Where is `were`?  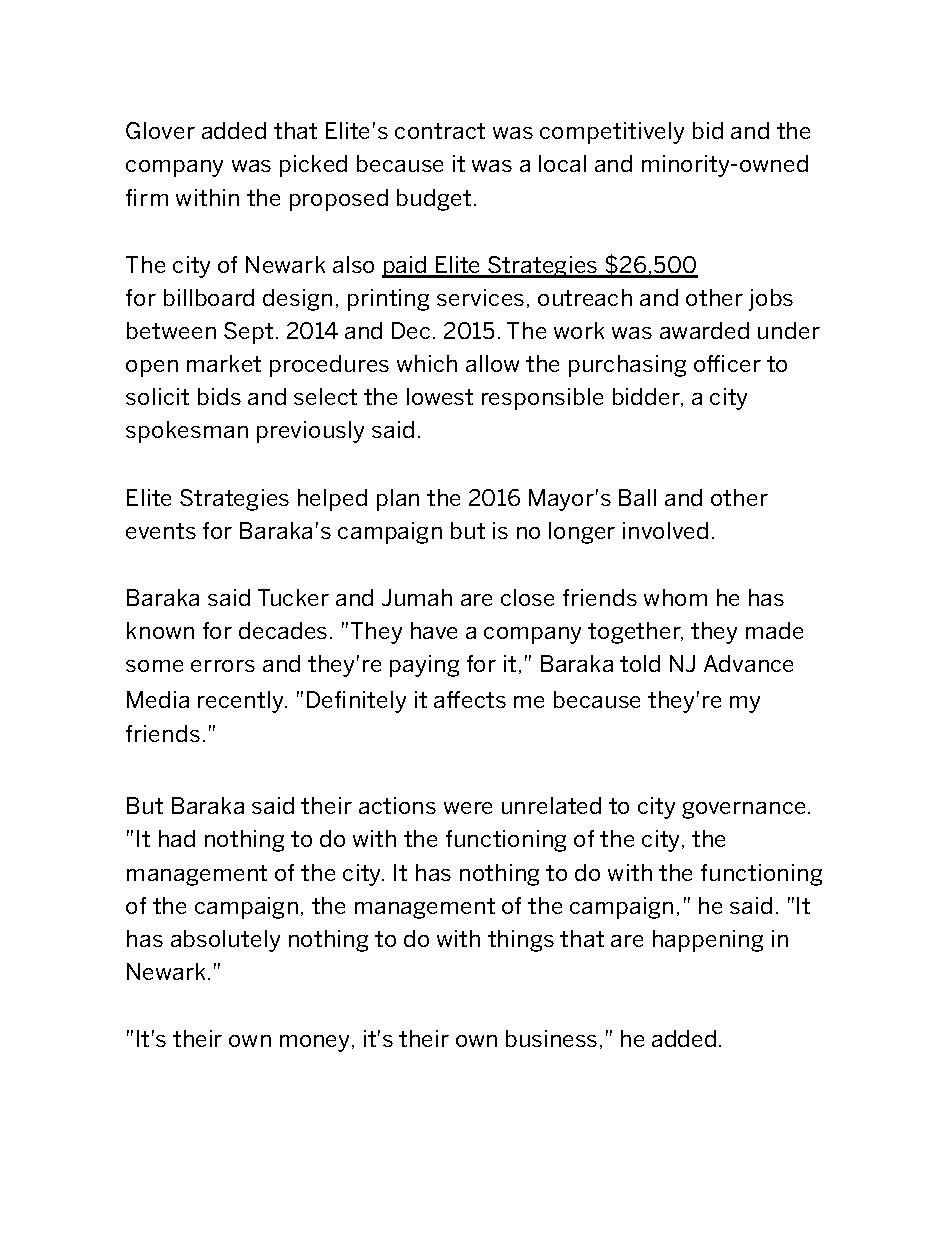
were is located at coordinates (468, 808).
